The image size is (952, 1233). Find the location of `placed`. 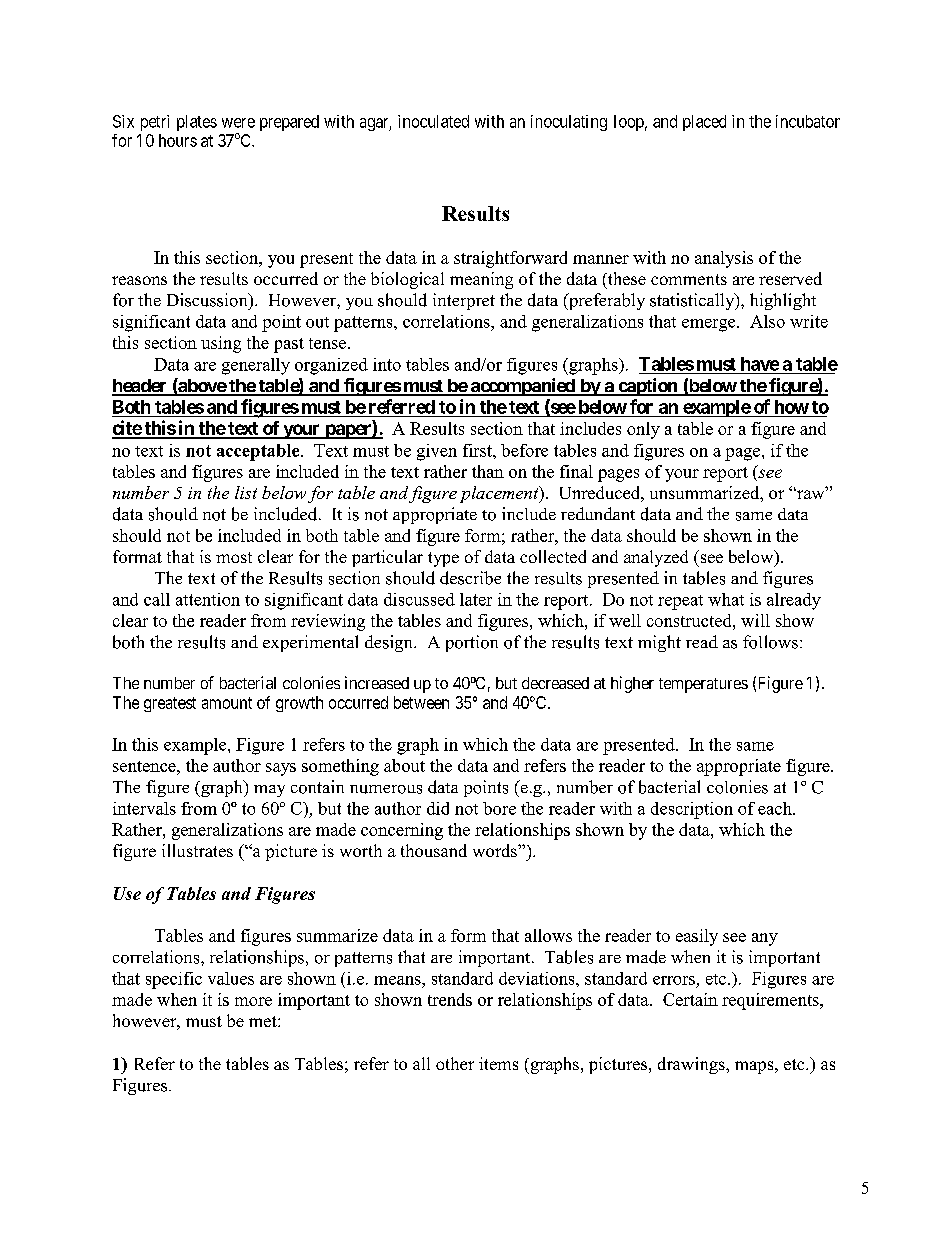

placed is located at coordinates (704, 123).
